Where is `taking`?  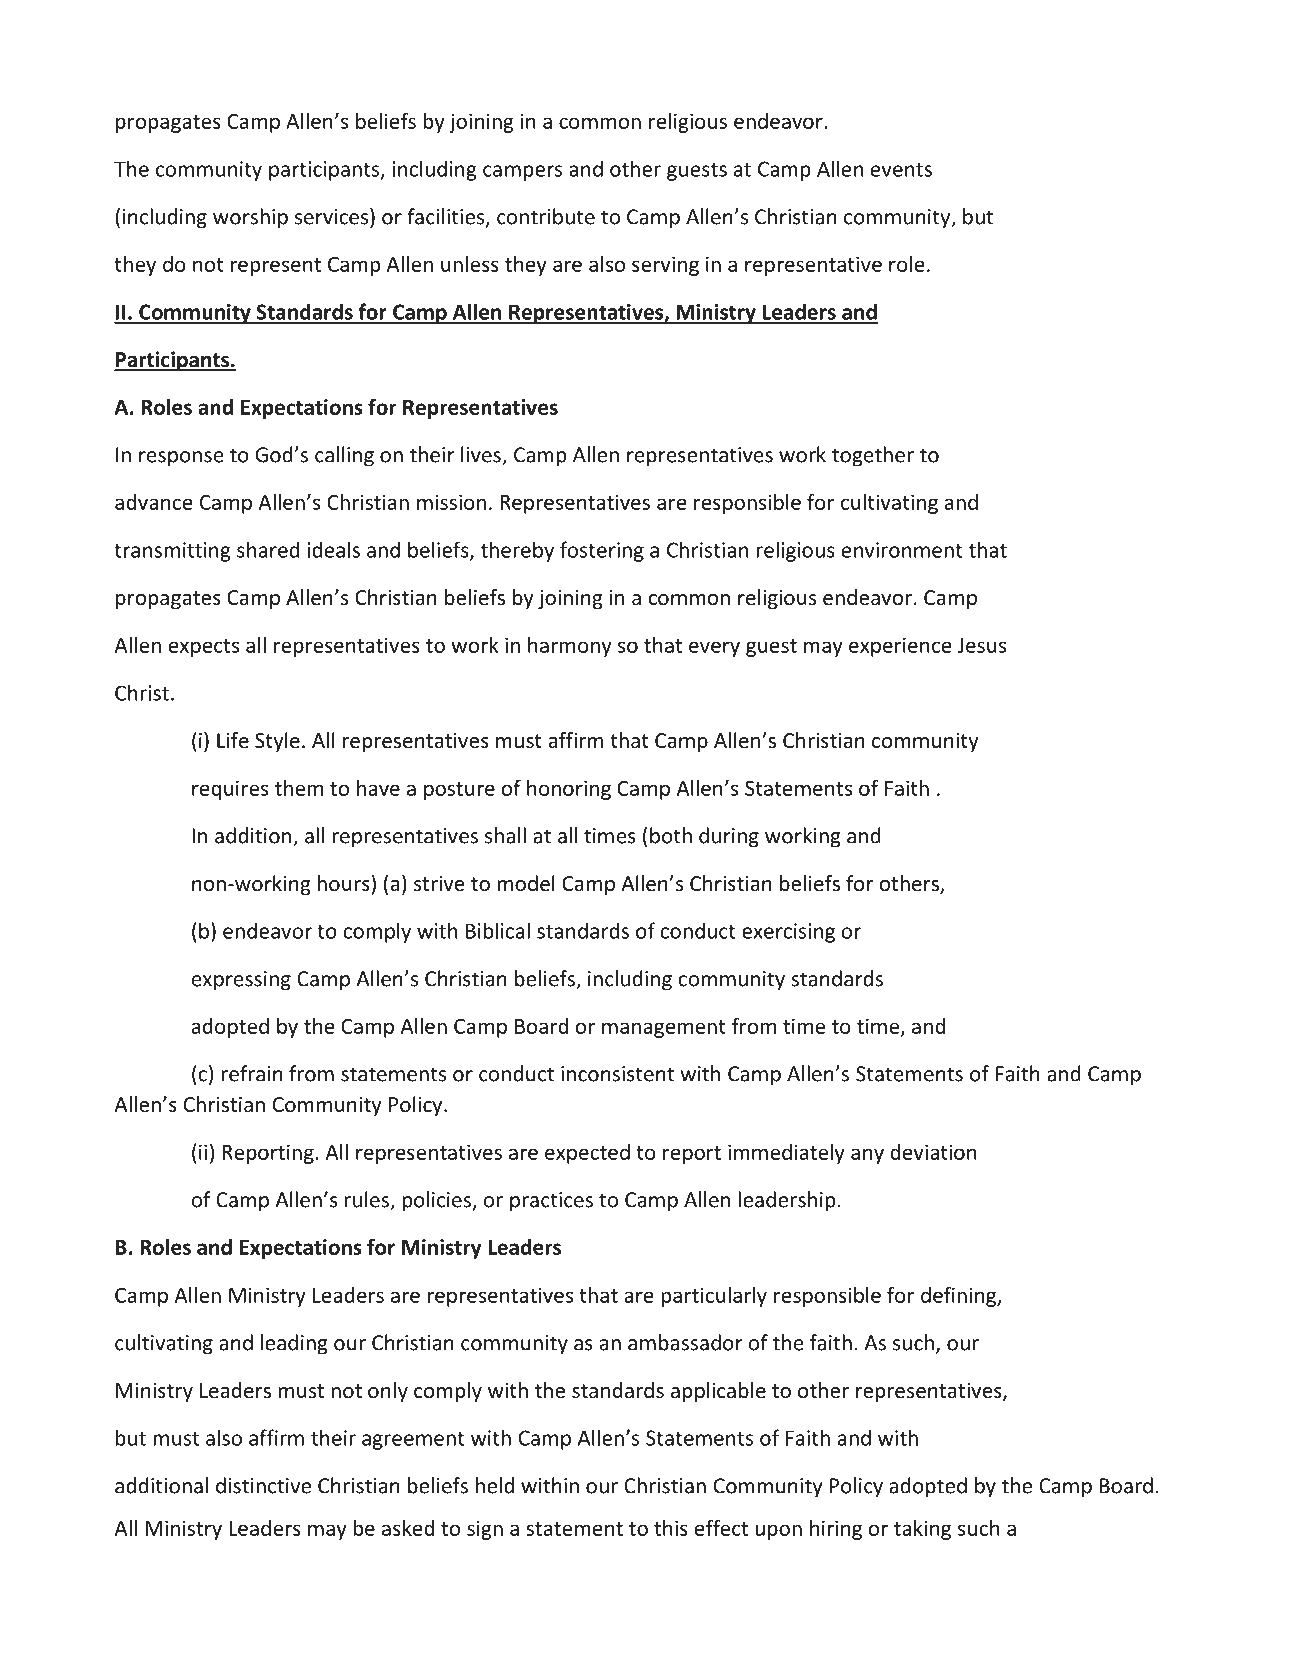 taking is located at coordinates (922, 1530).
